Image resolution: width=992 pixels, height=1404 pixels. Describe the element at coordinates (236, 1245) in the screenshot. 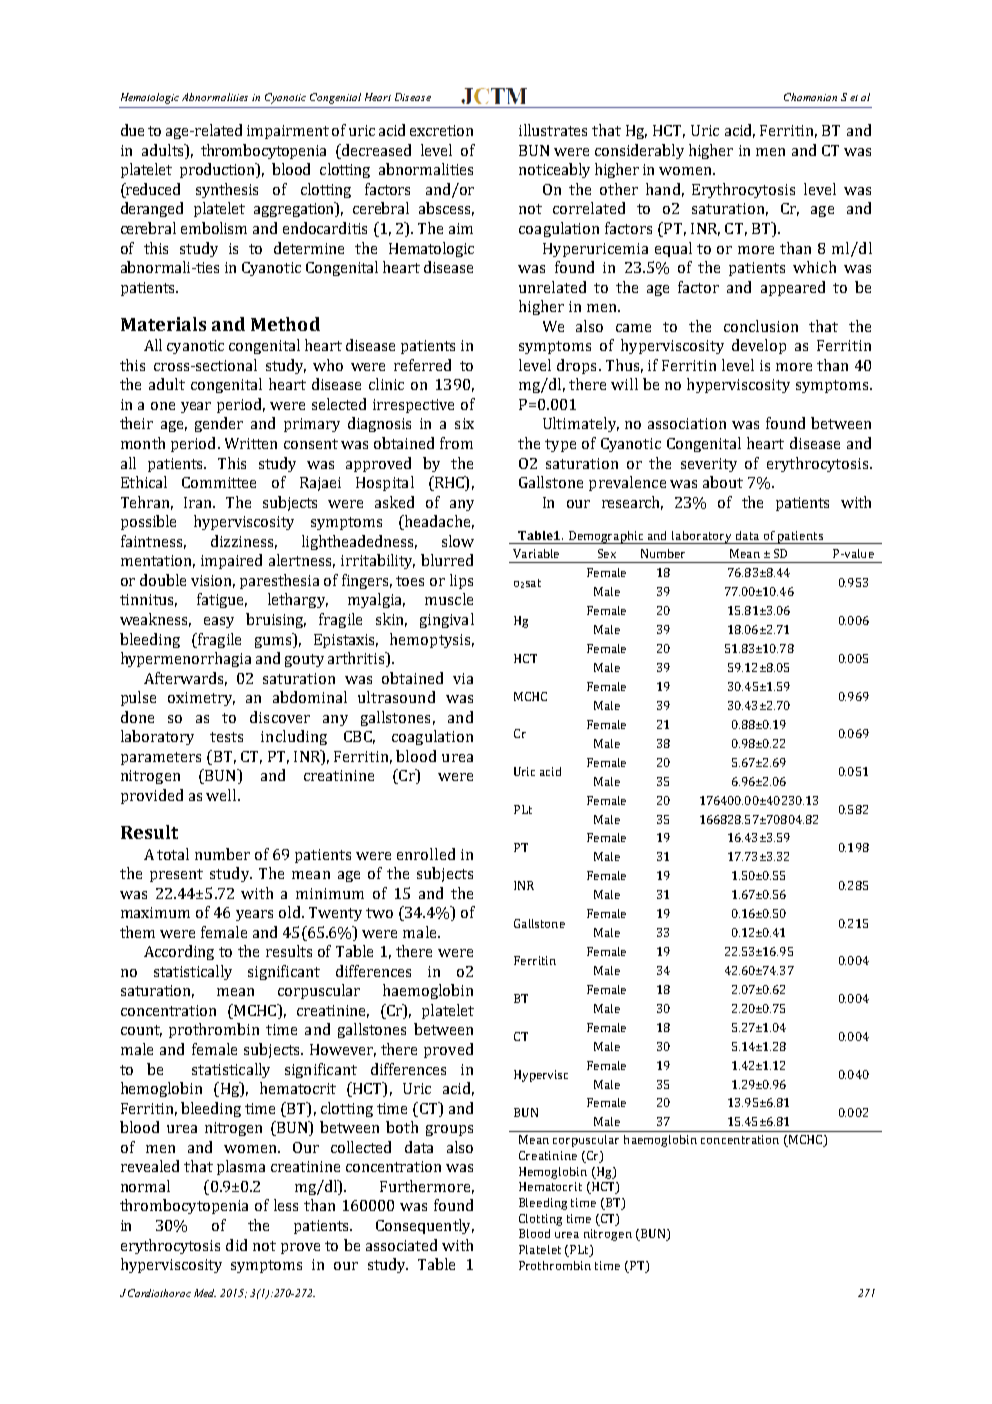

I see `did` at that location.
